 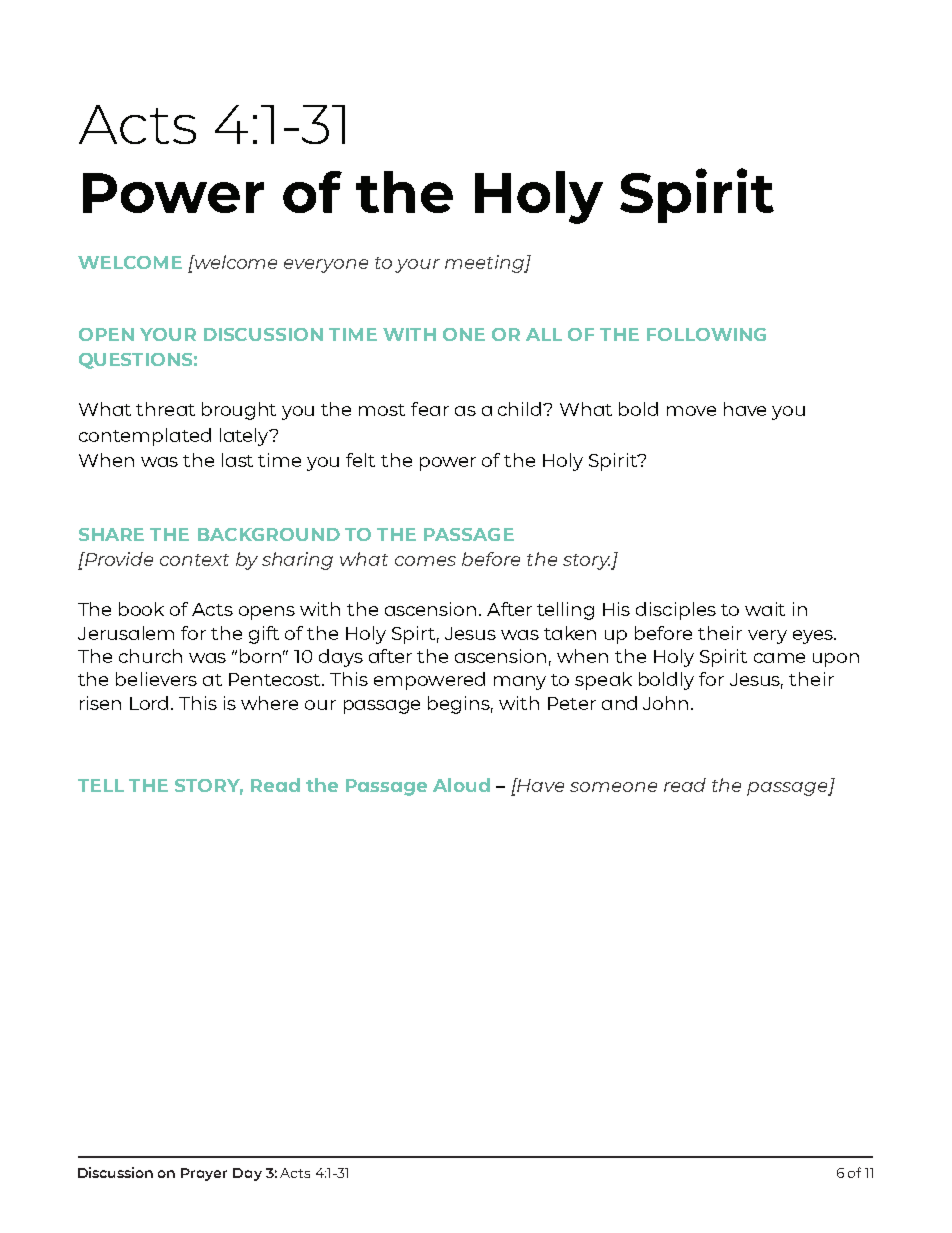 What do you see at coordinates (204, 1174) in the screenshot?
I see `Prayer` at bounding box center [204, 1174].
